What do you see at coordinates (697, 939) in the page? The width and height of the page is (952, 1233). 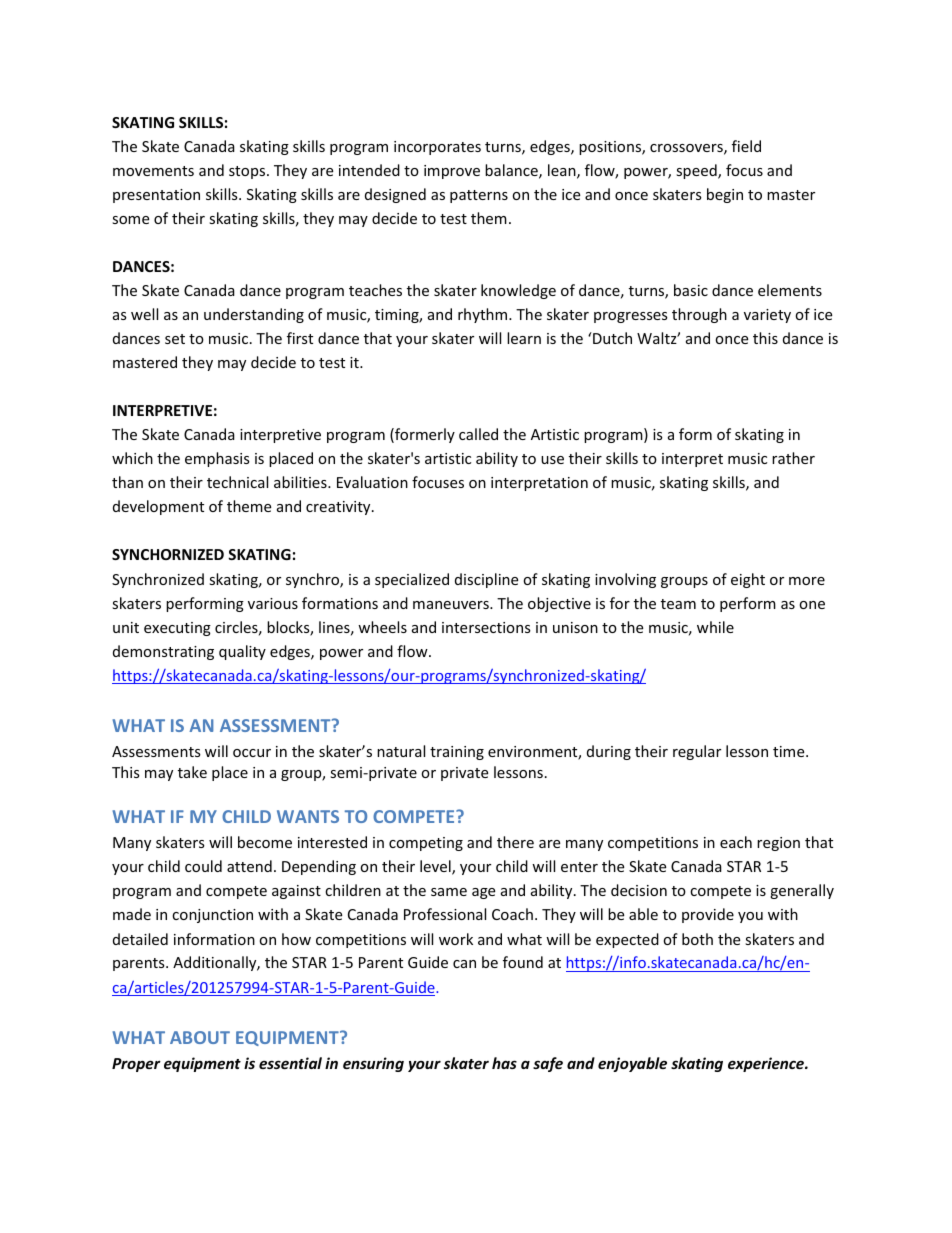 I see `both` at bounding box center [697, 939].
